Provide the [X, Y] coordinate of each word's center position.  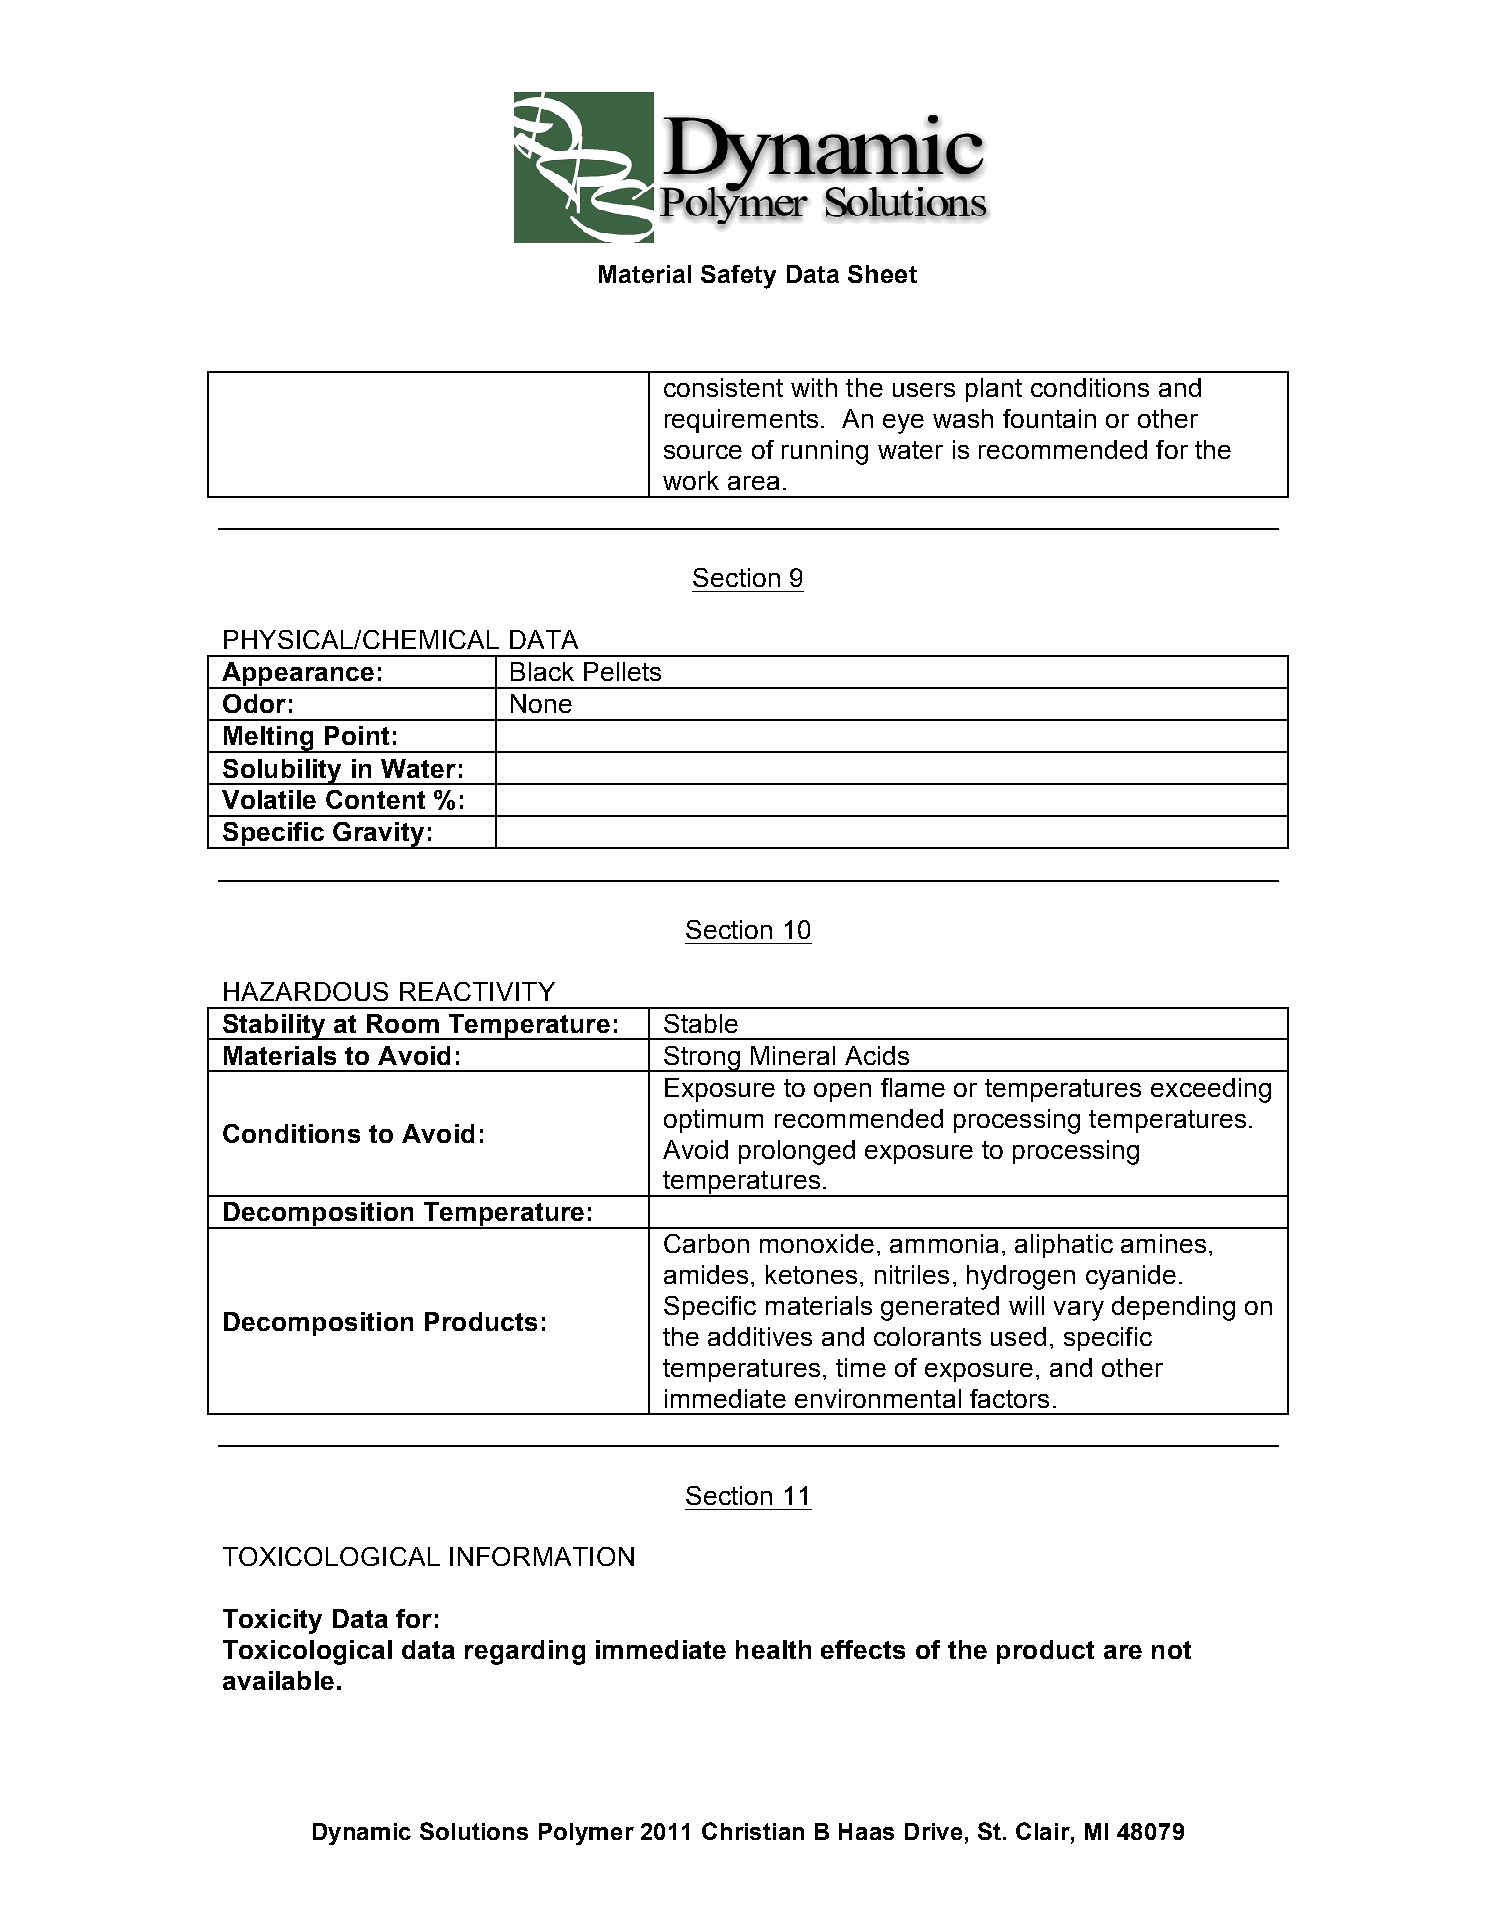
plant [994, 390]
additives [760, 1336]
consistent [723, 387]
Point [357, 735]
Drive [935, 1831]
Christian [753, 1831]
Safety [738, 277]
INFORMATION [542, 1556]
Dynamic [362, 1834]
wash [963, 418]
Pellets [622, 671]
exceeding [1211, 1090]
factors [1009, 1398]
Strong [702, 1059]
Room [403, 1023]
